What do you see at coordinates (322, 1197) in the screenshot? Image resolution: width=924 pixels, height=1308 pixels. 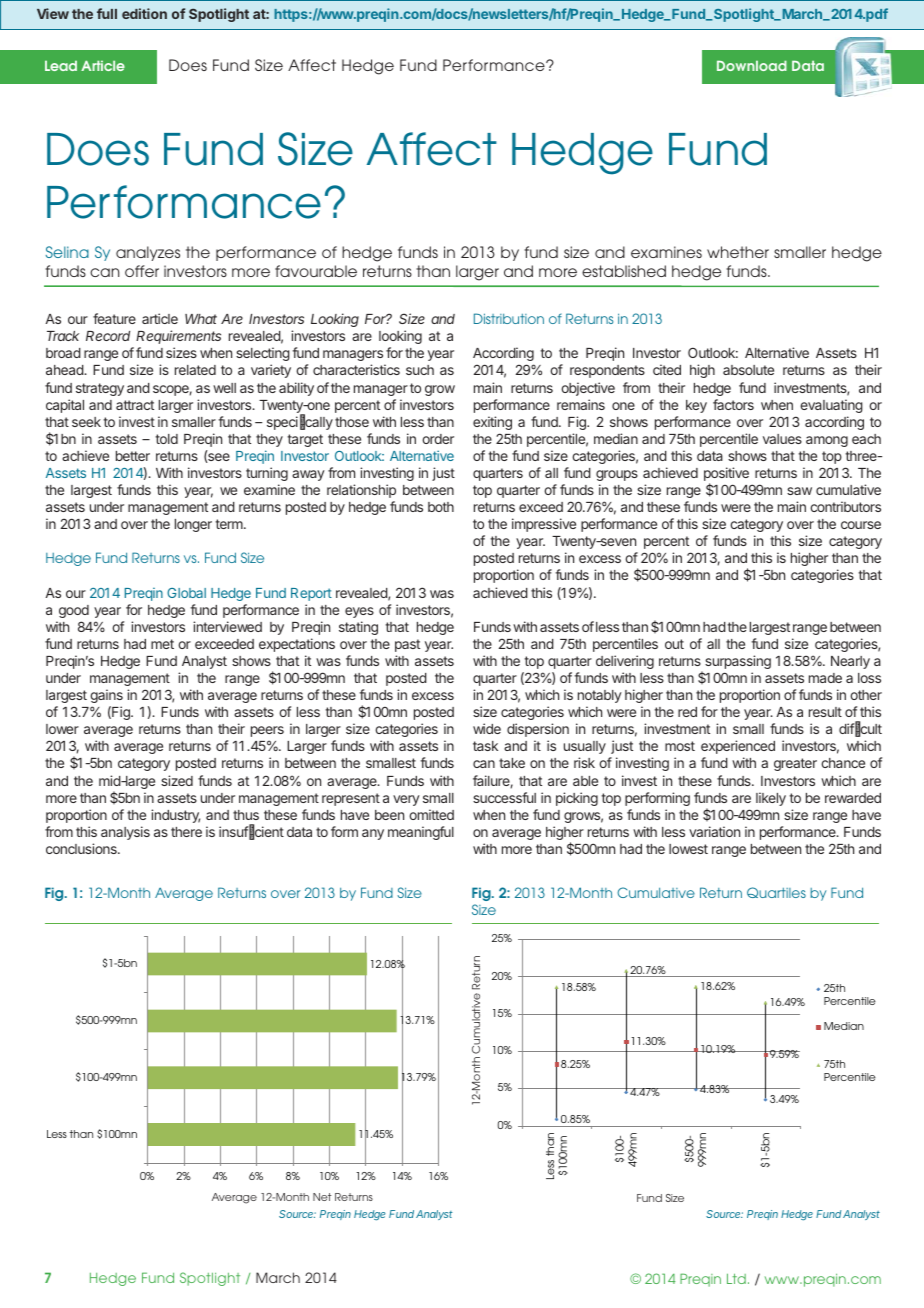 I see `Net` at bounding box center [322, 1197].
